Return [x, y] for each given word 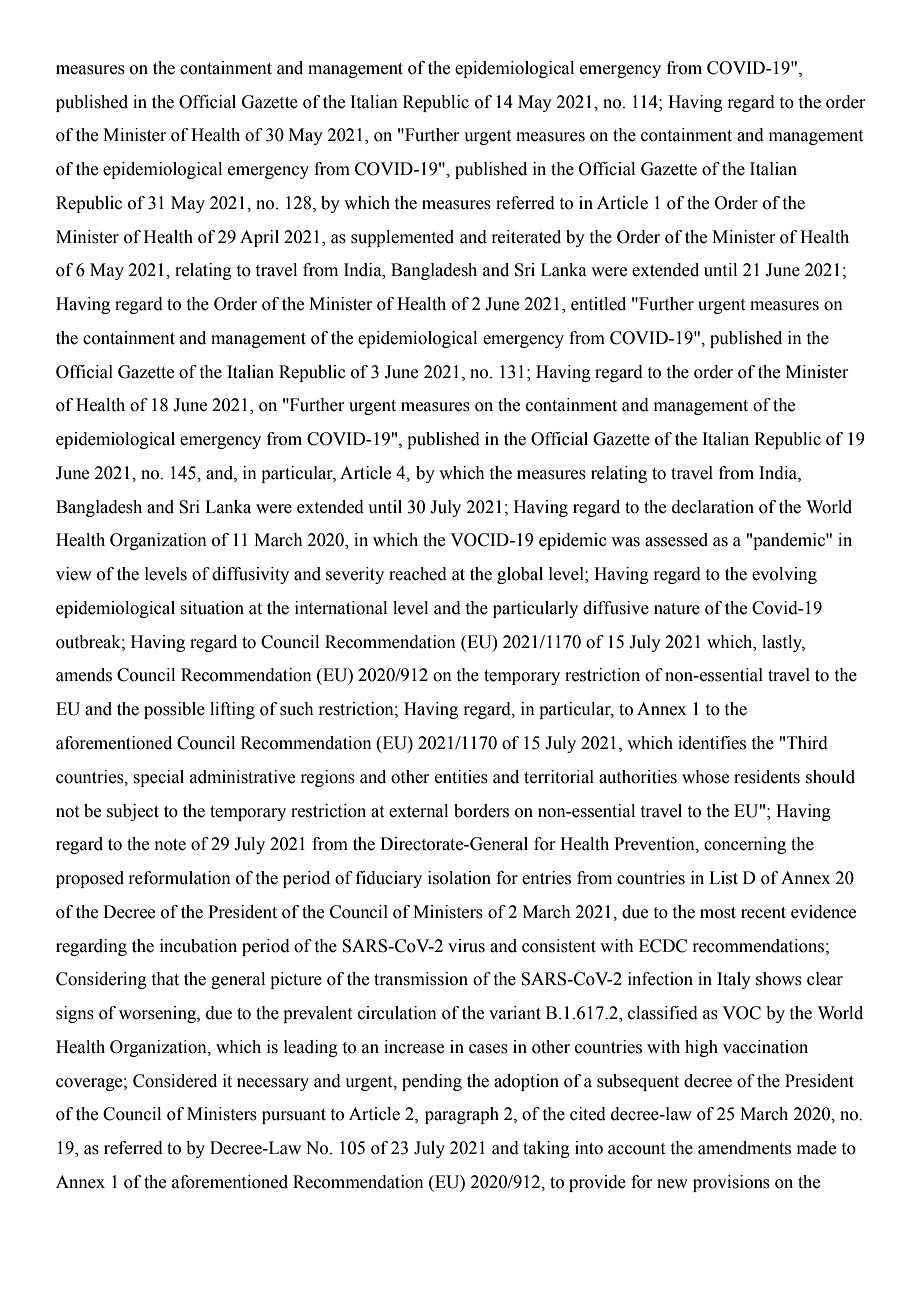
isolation [459, 878]
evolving [784, 575]
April [259, 238]
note [170, 845]
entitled [598, 304]
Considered [175, 1081]
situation [212, 608]
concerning [745, 845]
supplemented [402, 238]
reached [418, 574]
